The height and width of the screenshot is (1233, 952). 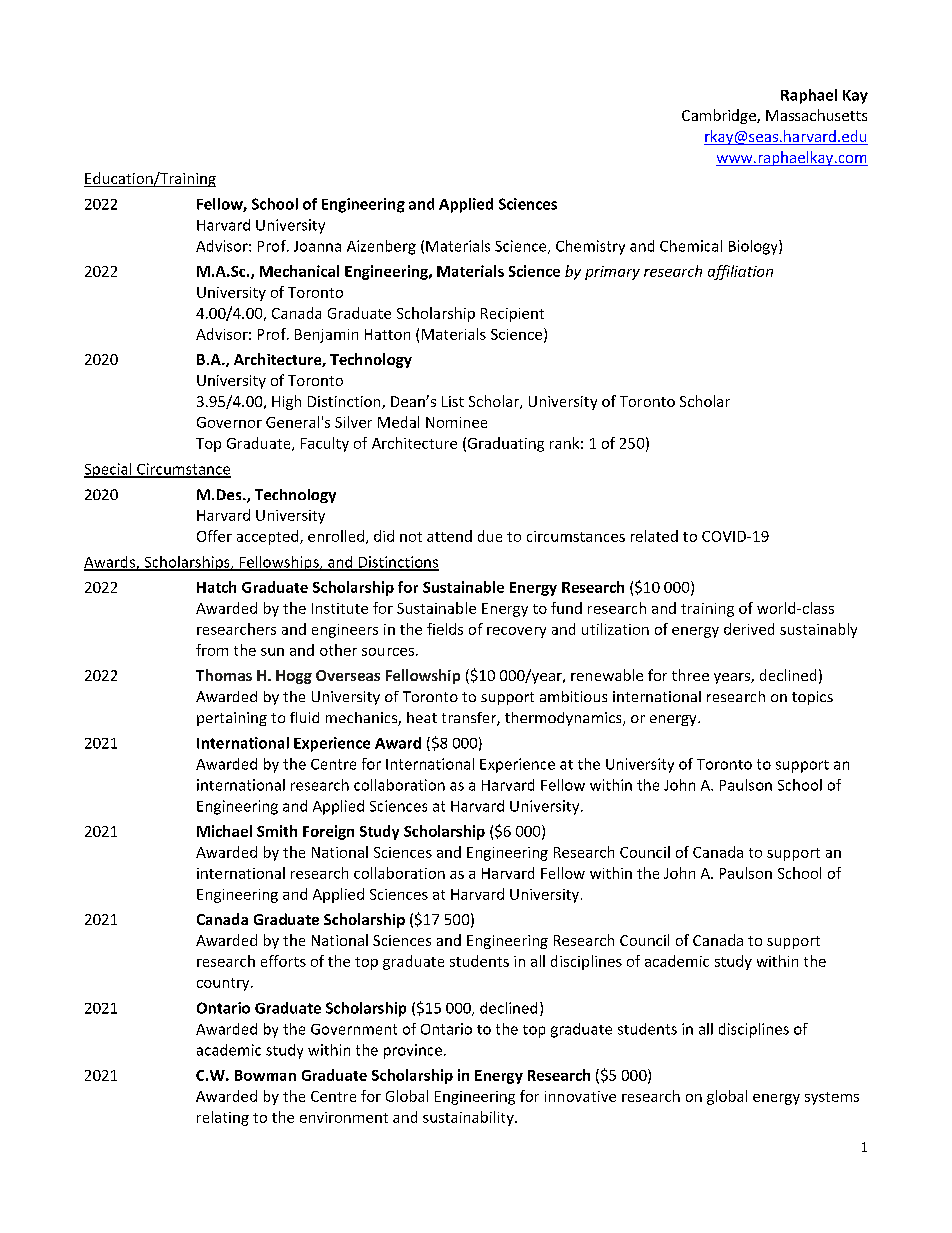 What do you see at coordinates (720, 116) in the screenshot?
I see `Cambridge` at bounding box center [720, 116].
